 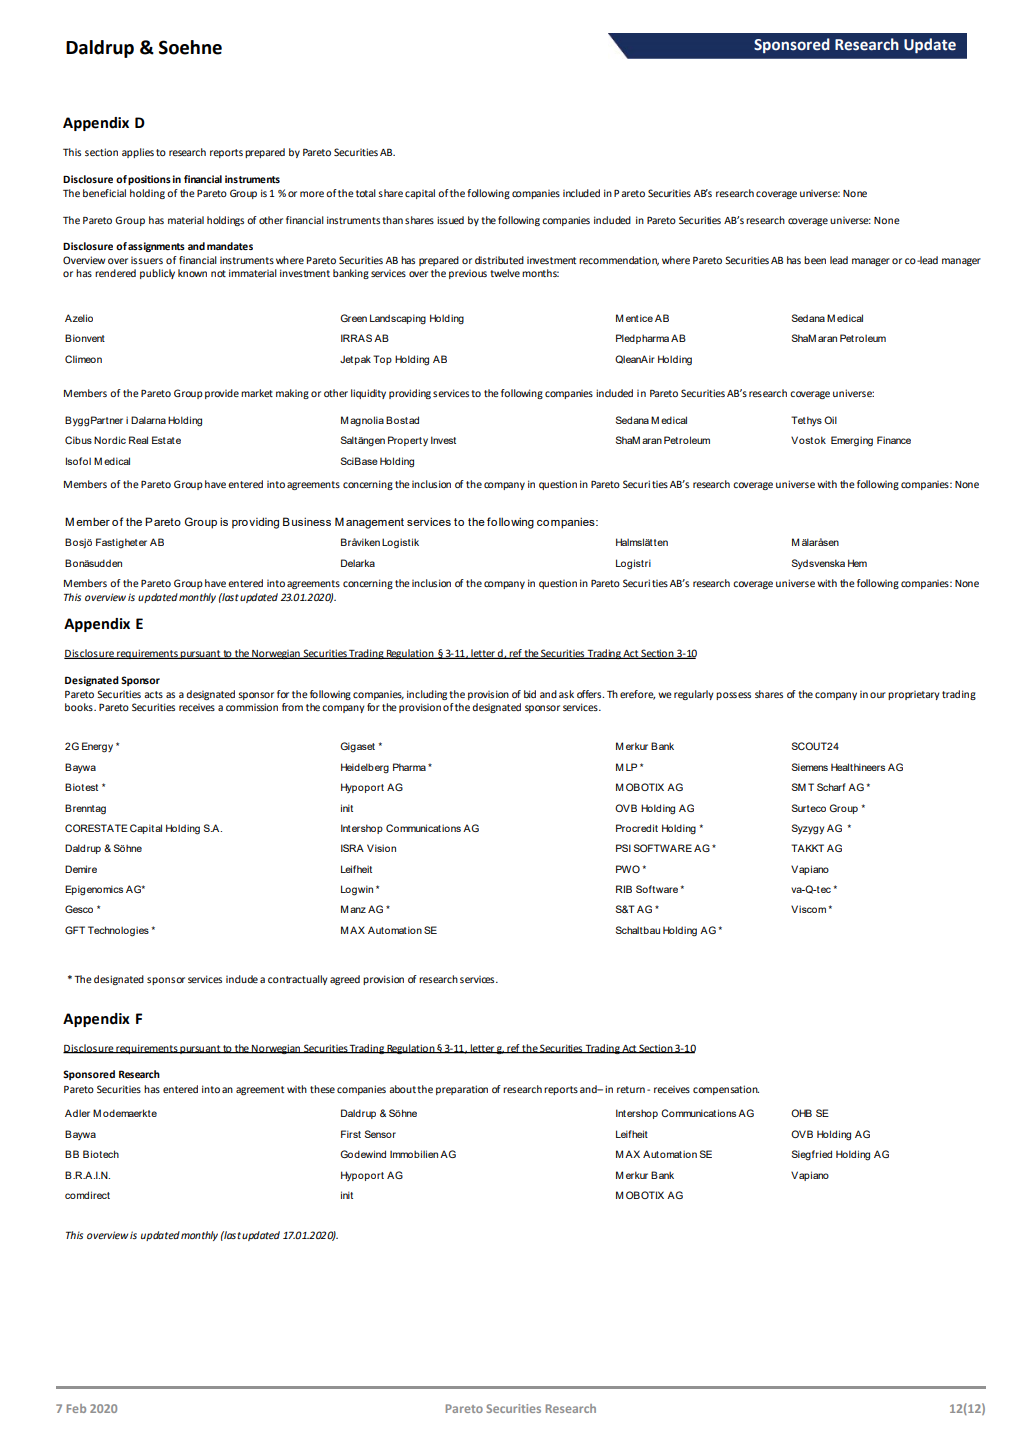 What do you see at coordinates (118, 931) in the image?
I see `Technologies` at bounding box center [118, 931].
